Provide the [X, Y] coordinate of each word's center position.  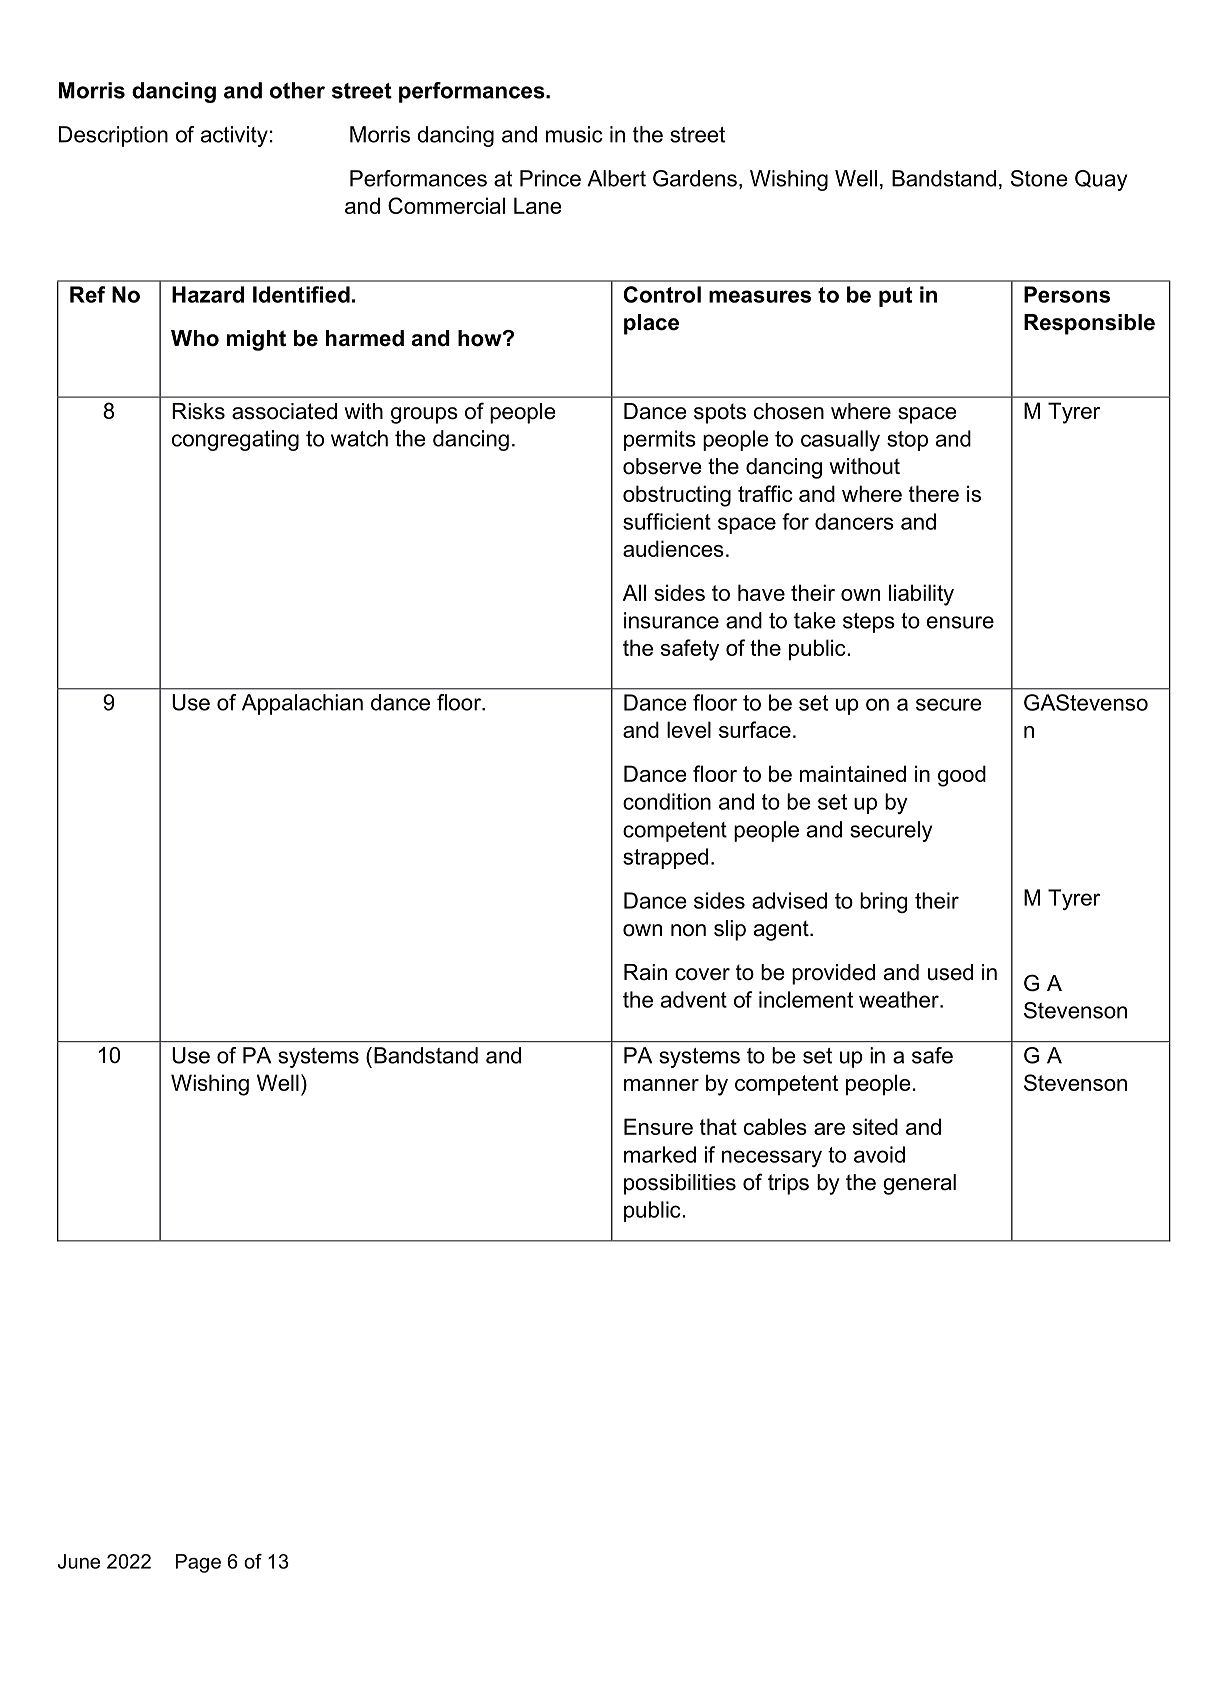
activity [234, 136]
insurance [671, 620]
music [574, 134]
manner [661, 1085]
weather [900, 999]
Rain [645, 972]
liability [921, 595]
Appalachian [302, 704]
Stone [1039, 178]
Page [198, 1563]
